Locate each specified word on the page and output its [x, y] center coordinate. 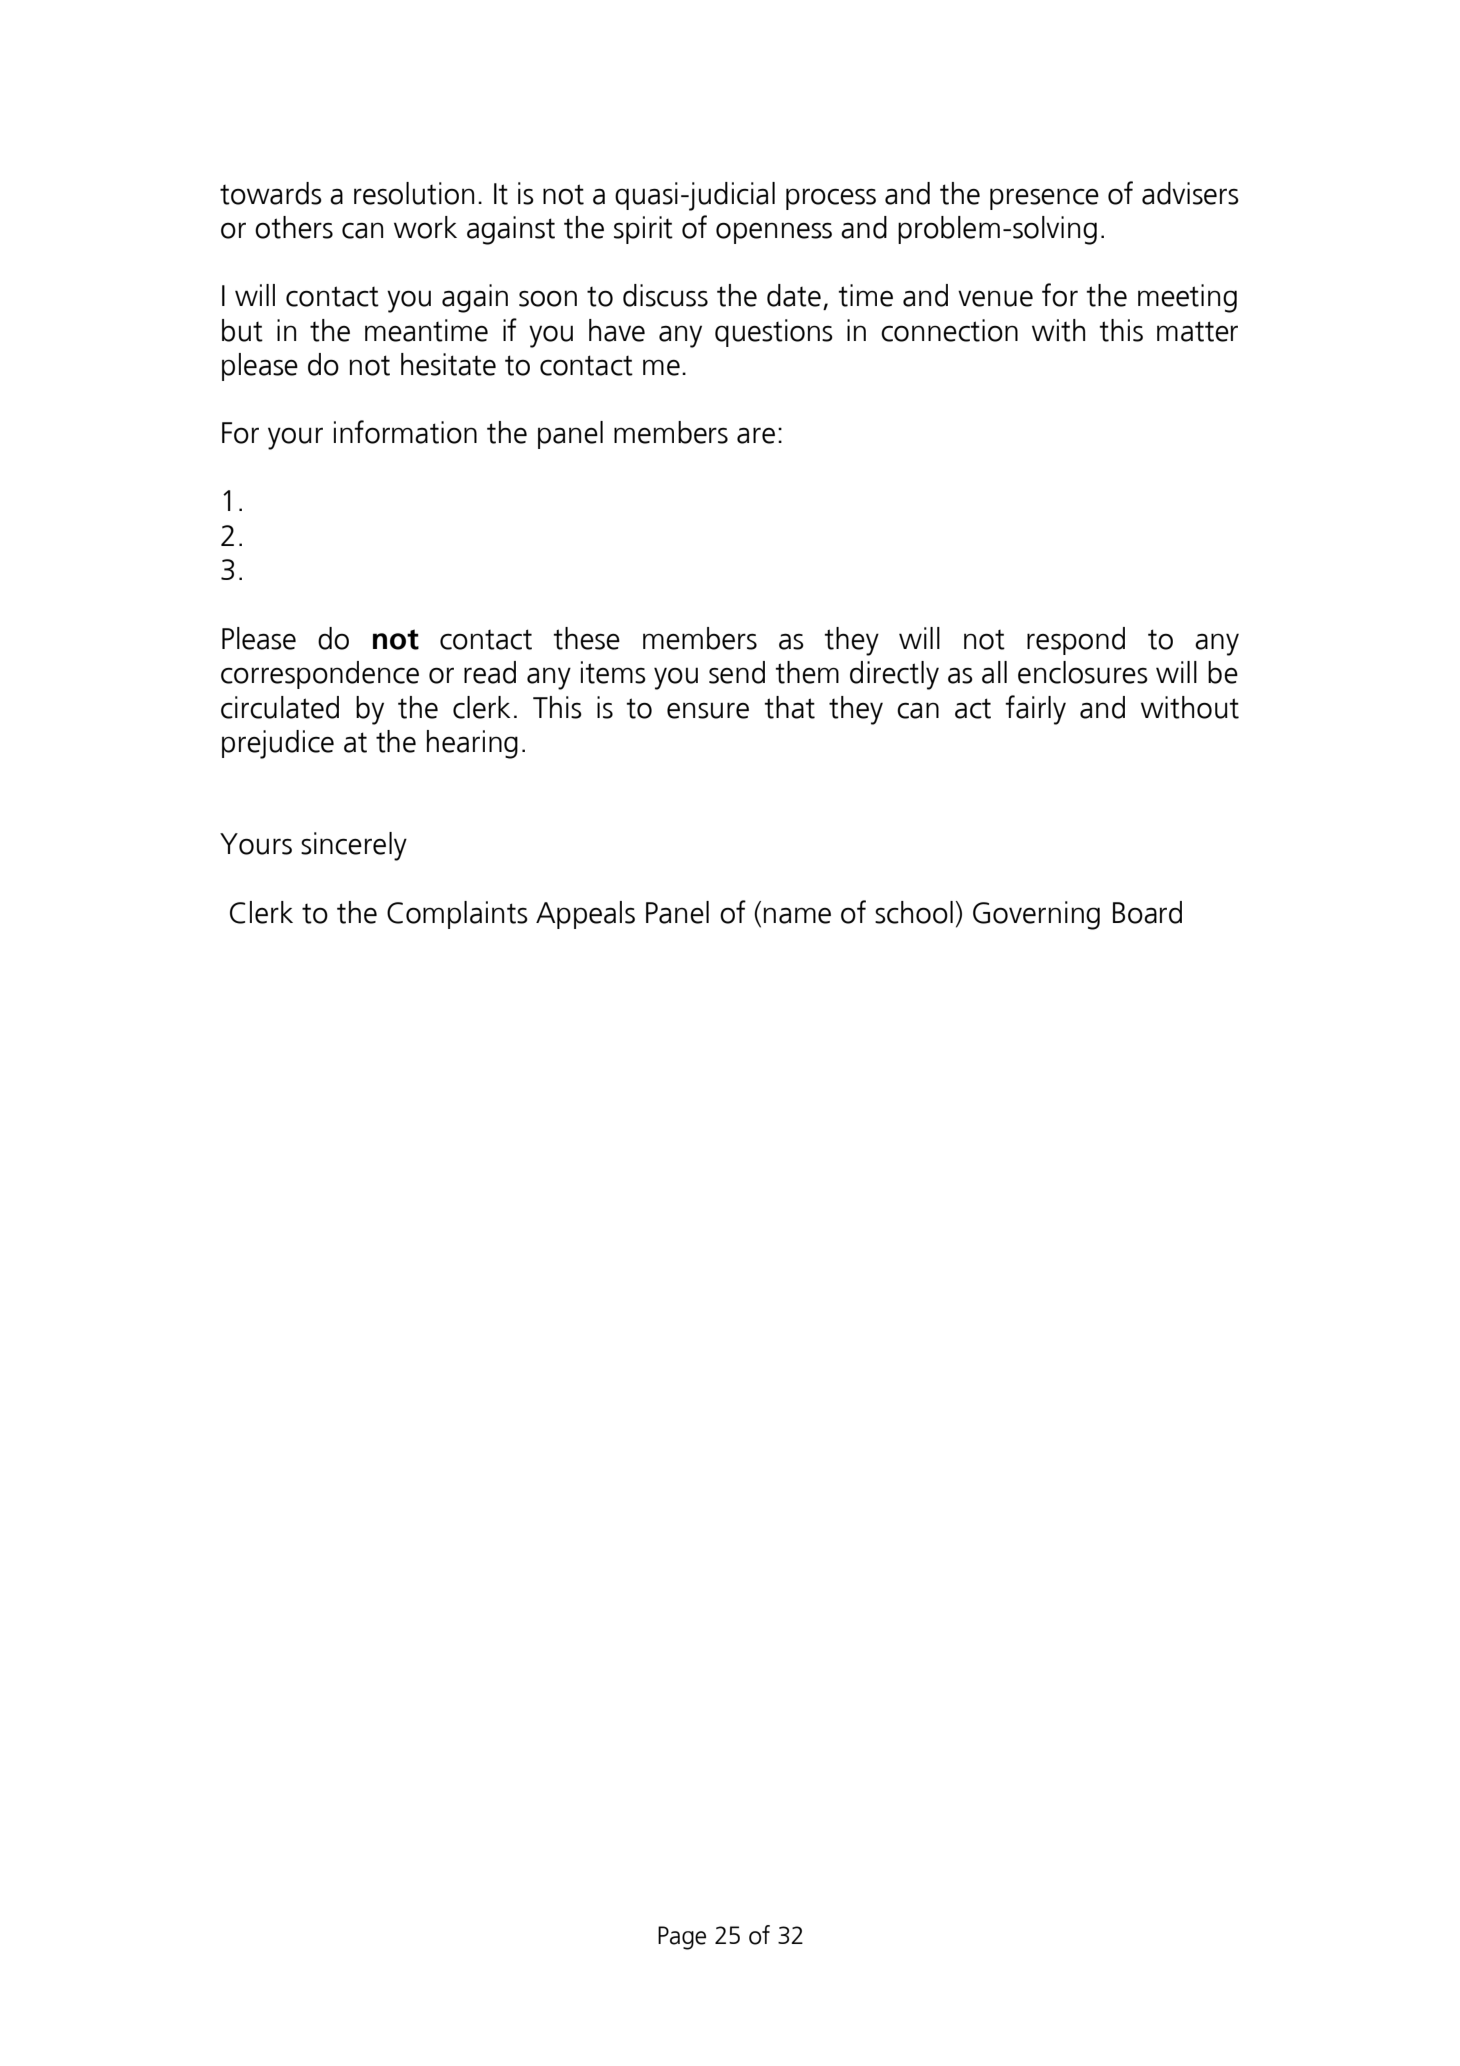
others [294, 227]
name [797, 915]
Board [1147, 912]
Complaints [457, 915]
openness [774, 233]
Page [682, 1938]
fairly [1035, 710]
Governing [1036, 915]
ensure [708, 710]
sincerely [354, 846]
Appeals [585, 915]
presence [1044, 199]
